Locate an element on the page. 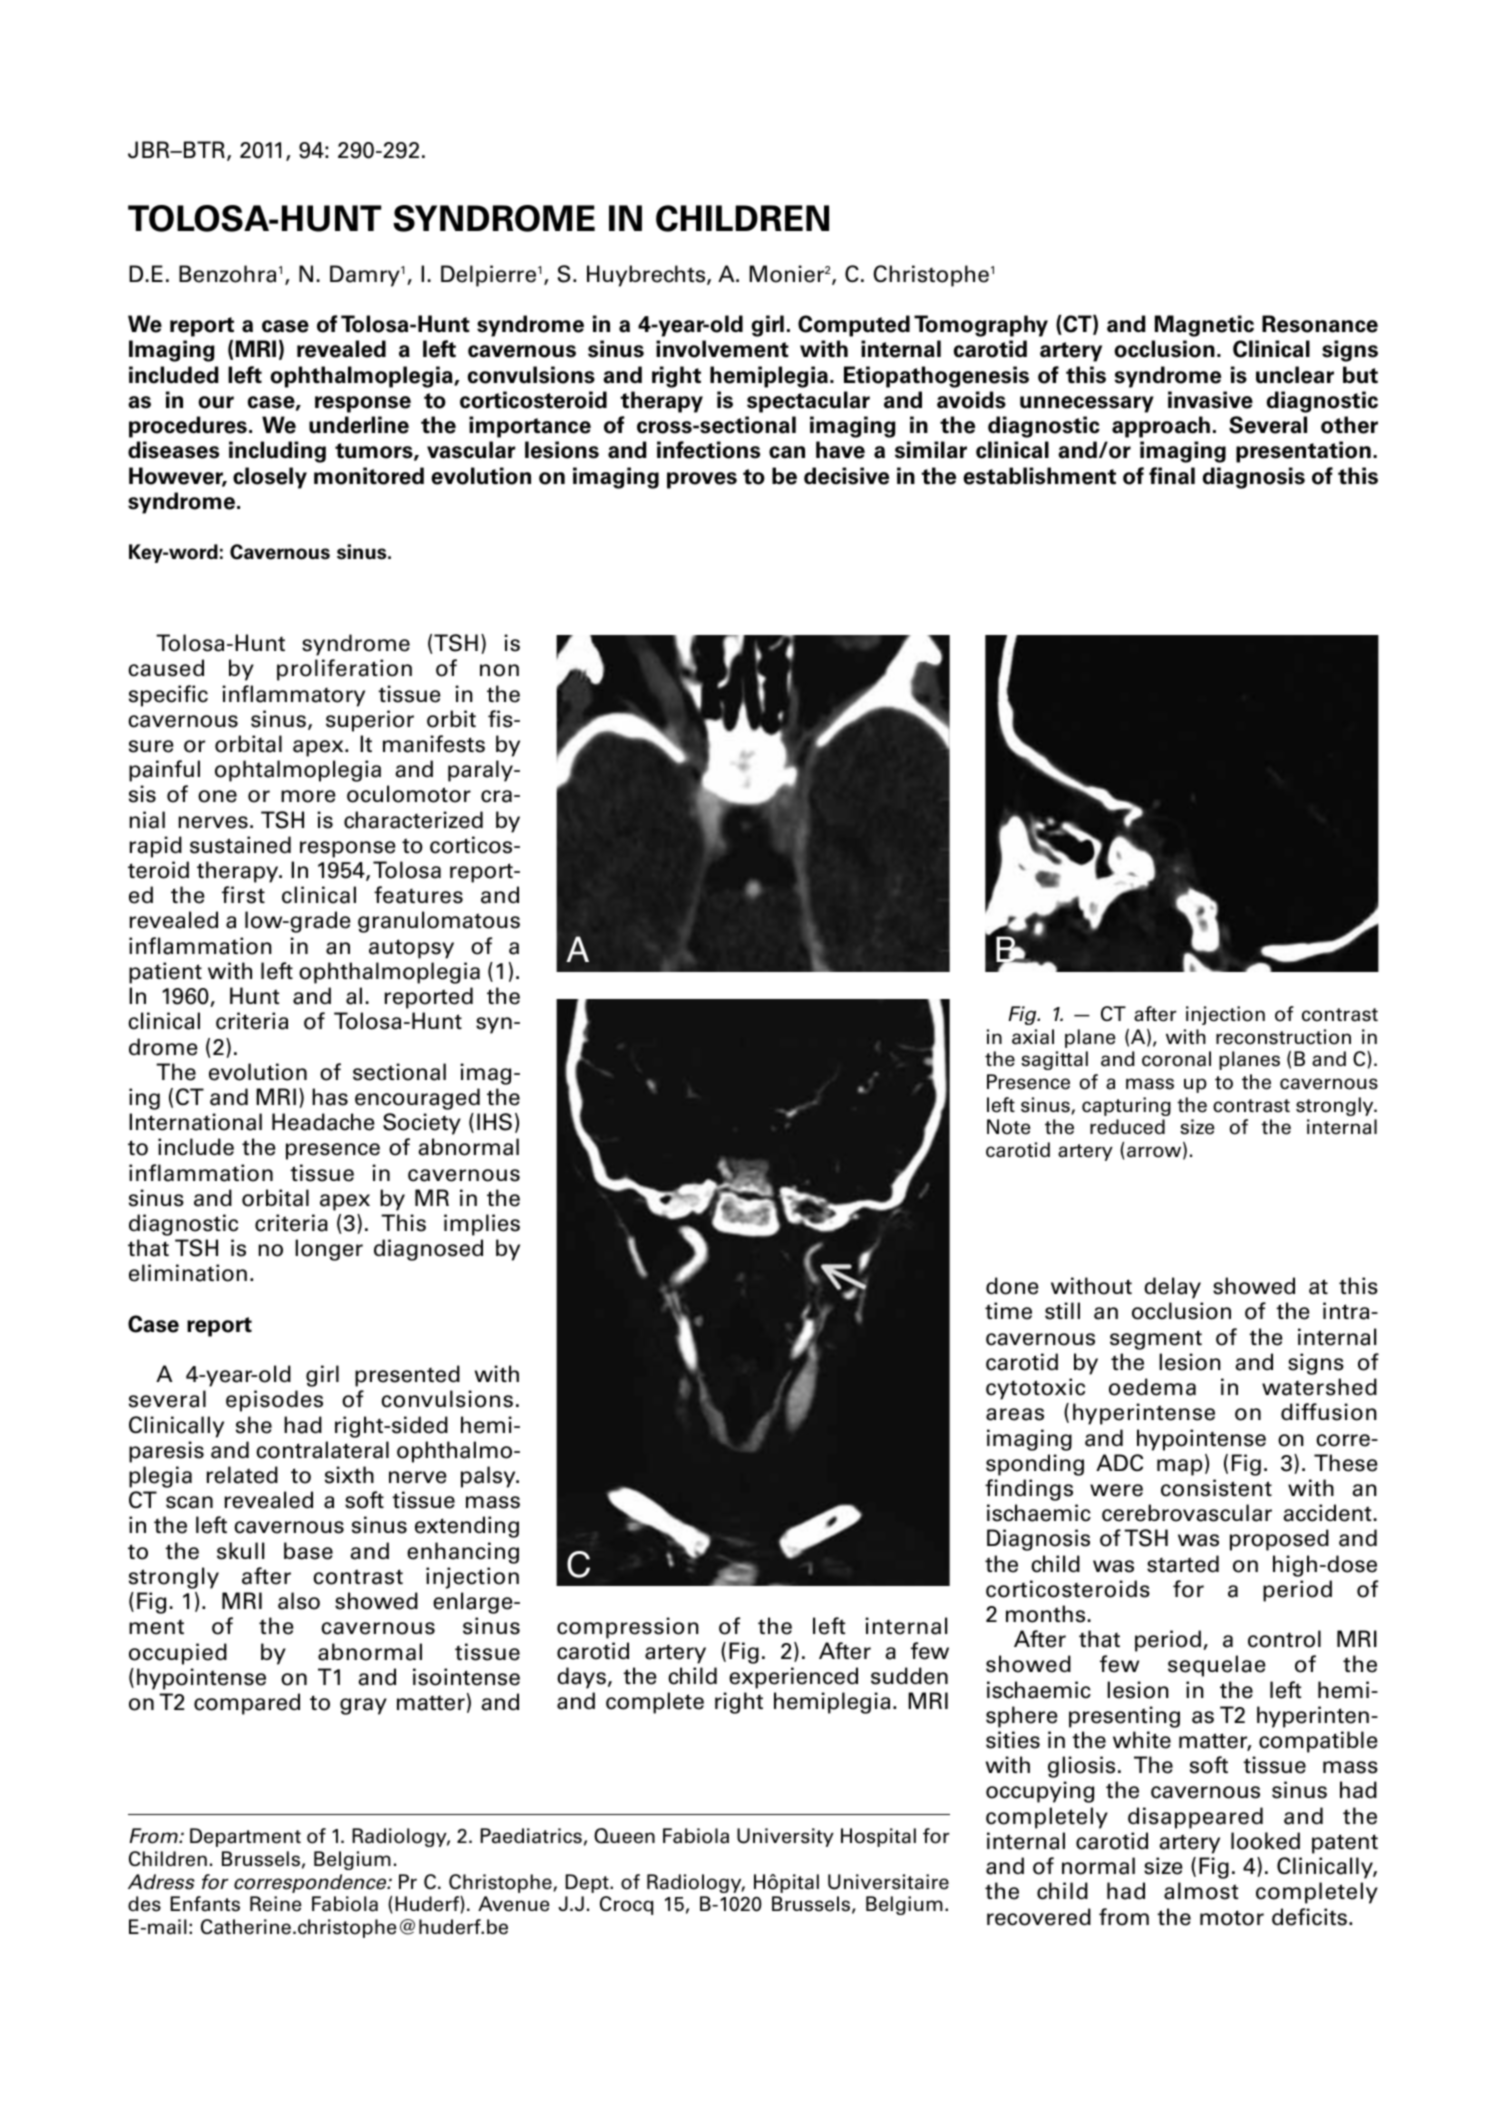  Reine is located at coordinates (275, 1904).
